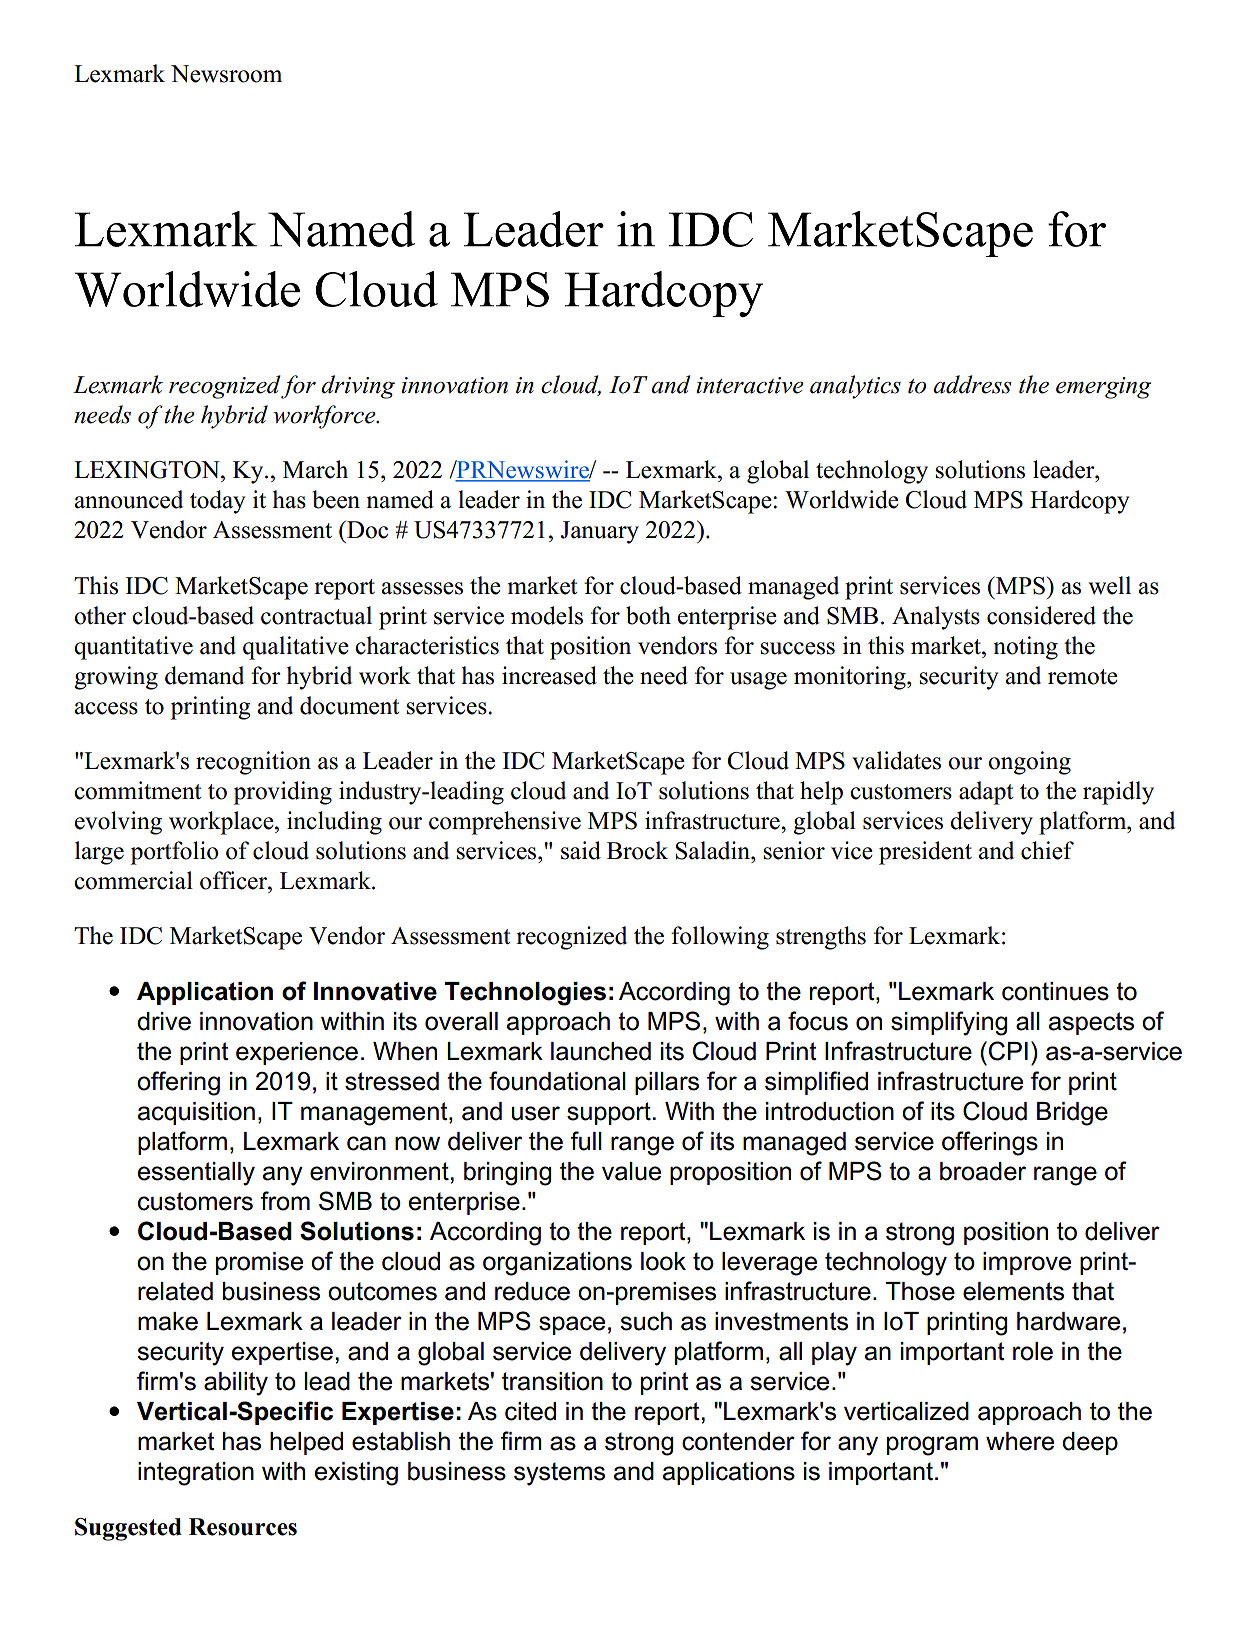 Image resolution: width=1258 pixels, height=1628 pixels. What do you see at coordinates (559, 1474) in the screenshot?
I see `systems` at bounding box center [559, 1474].
